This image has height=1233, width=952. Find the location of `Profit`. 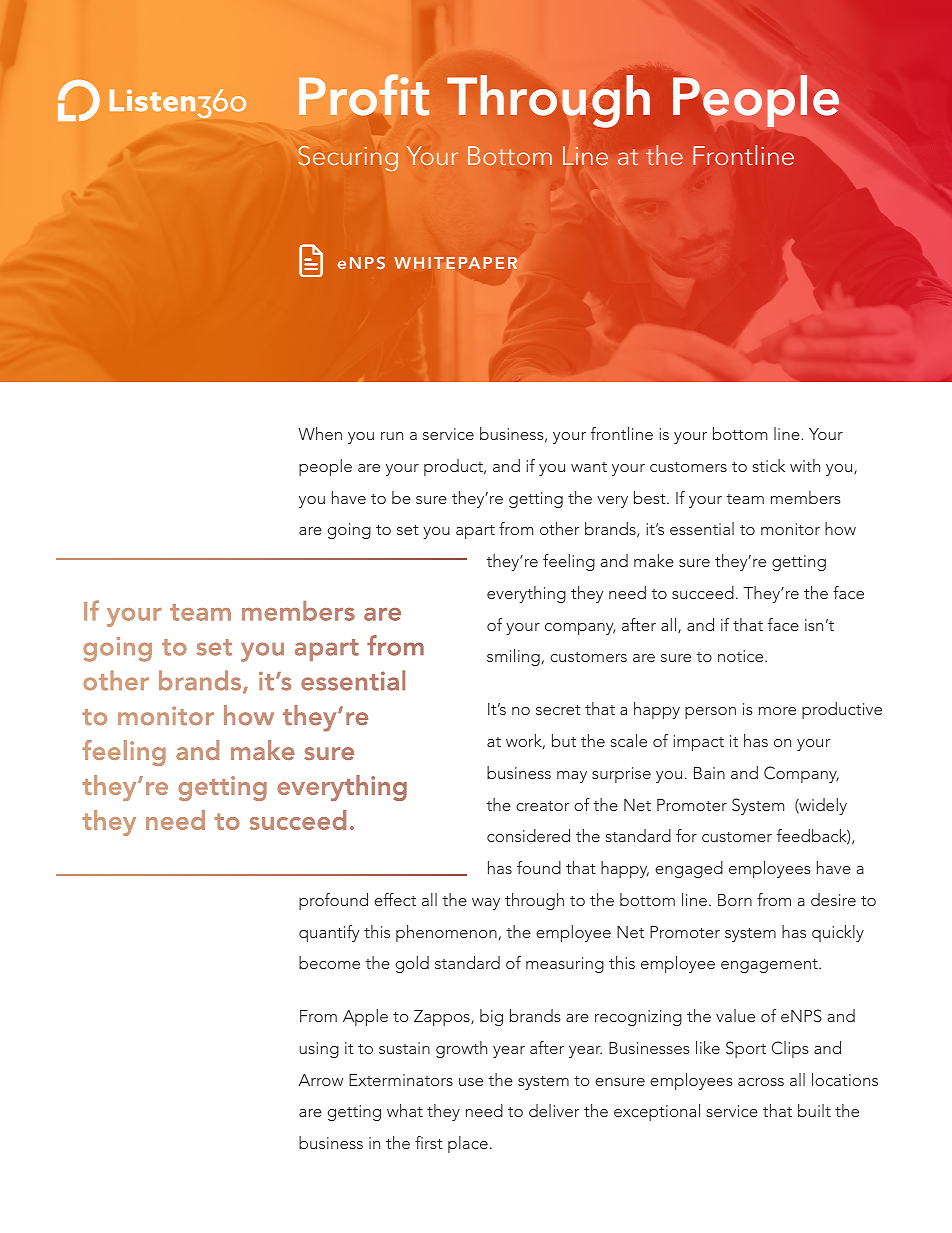

Profit is located at coordinates (364, 95).
